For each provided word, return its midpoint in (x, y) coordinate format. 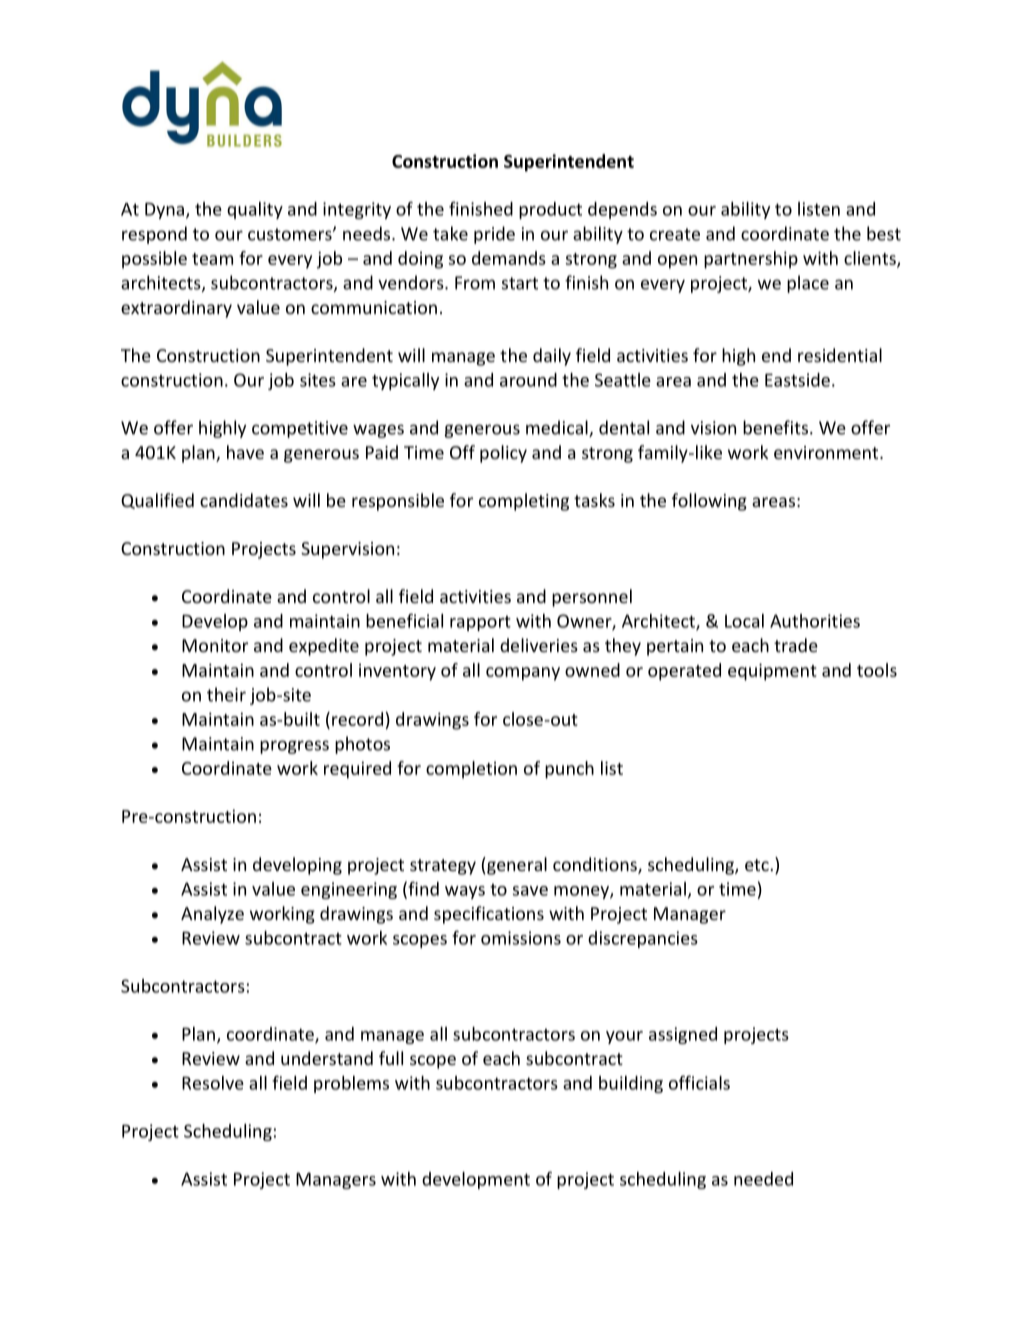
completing (524, 502)
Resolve (213, 1083)
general (516, 866)
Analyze (212, 915)
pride (494, 235)
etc (757, 865)
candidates (244, 500)
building (631, 1084)
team (212, 259)
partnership (751, 260)
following (709, 502)
